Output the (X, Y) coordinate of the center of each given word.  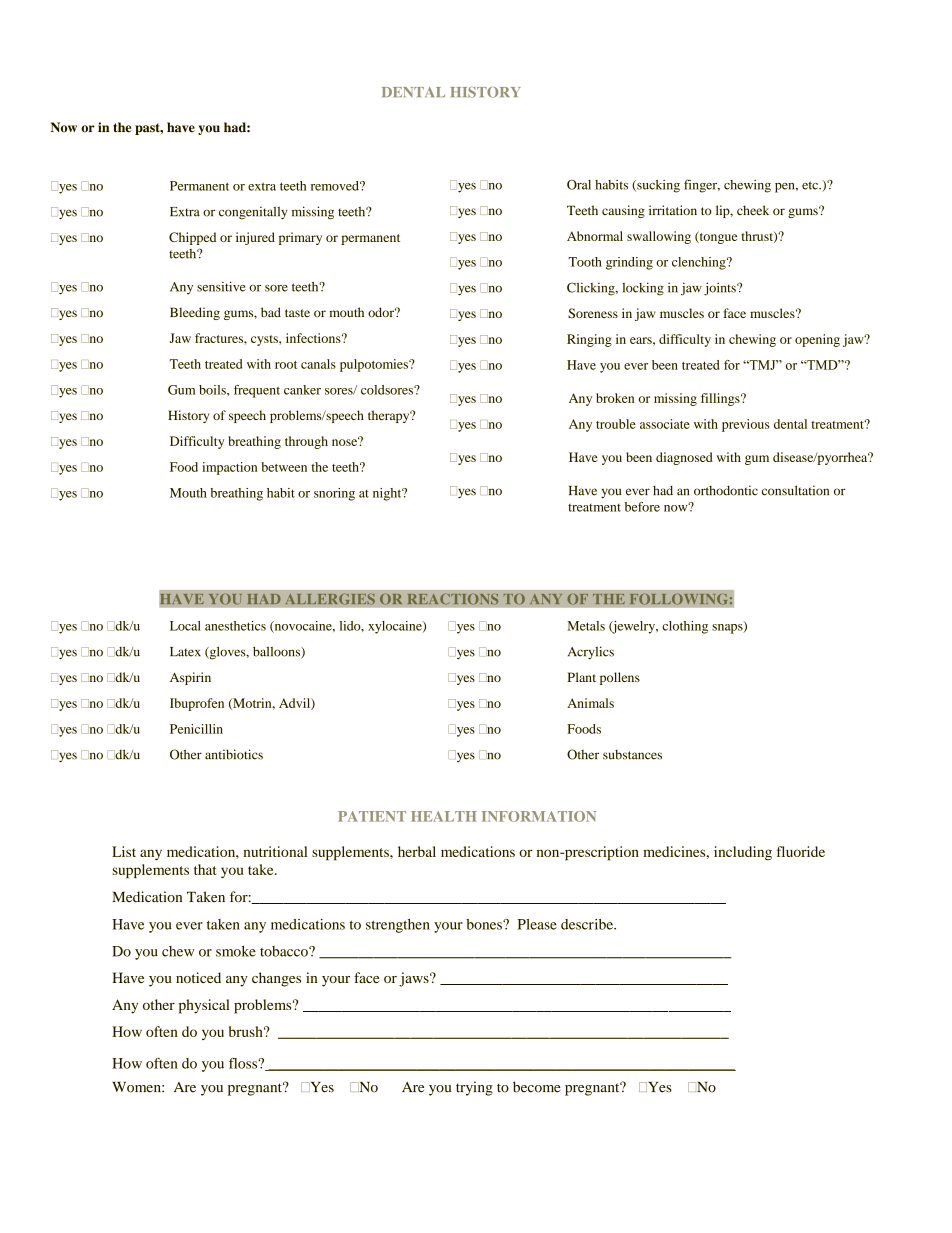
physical (204, 1006)
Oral (579, 185)
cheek (753, 210)
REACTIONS (453, 599)
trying (474, 1088)
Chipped (192, 238)
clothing (685, 627)
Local (185, 626)
